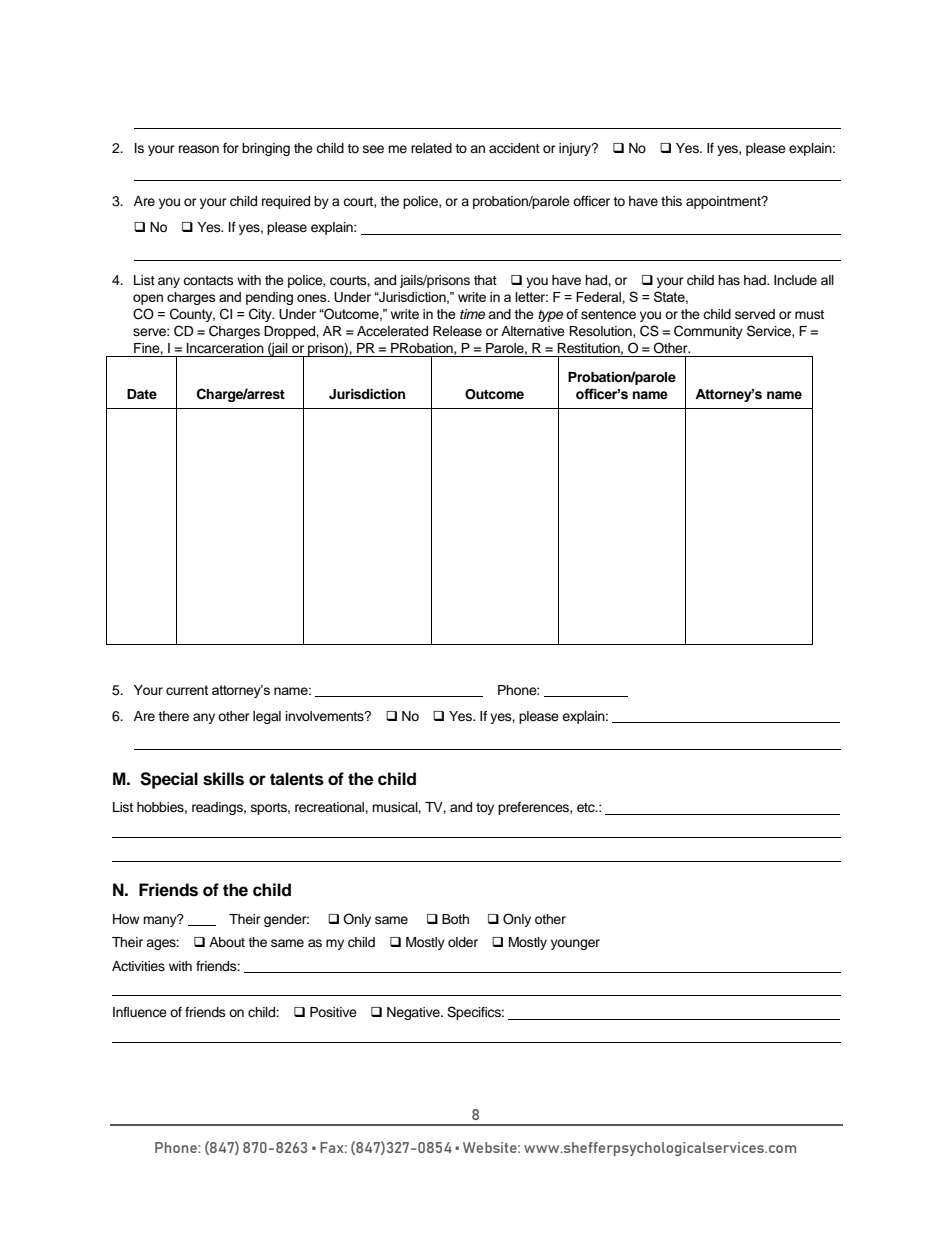  What do you see at coordinates (485, 809) in the screenshot?
I see `toy` at bounding box center [485, 809].
